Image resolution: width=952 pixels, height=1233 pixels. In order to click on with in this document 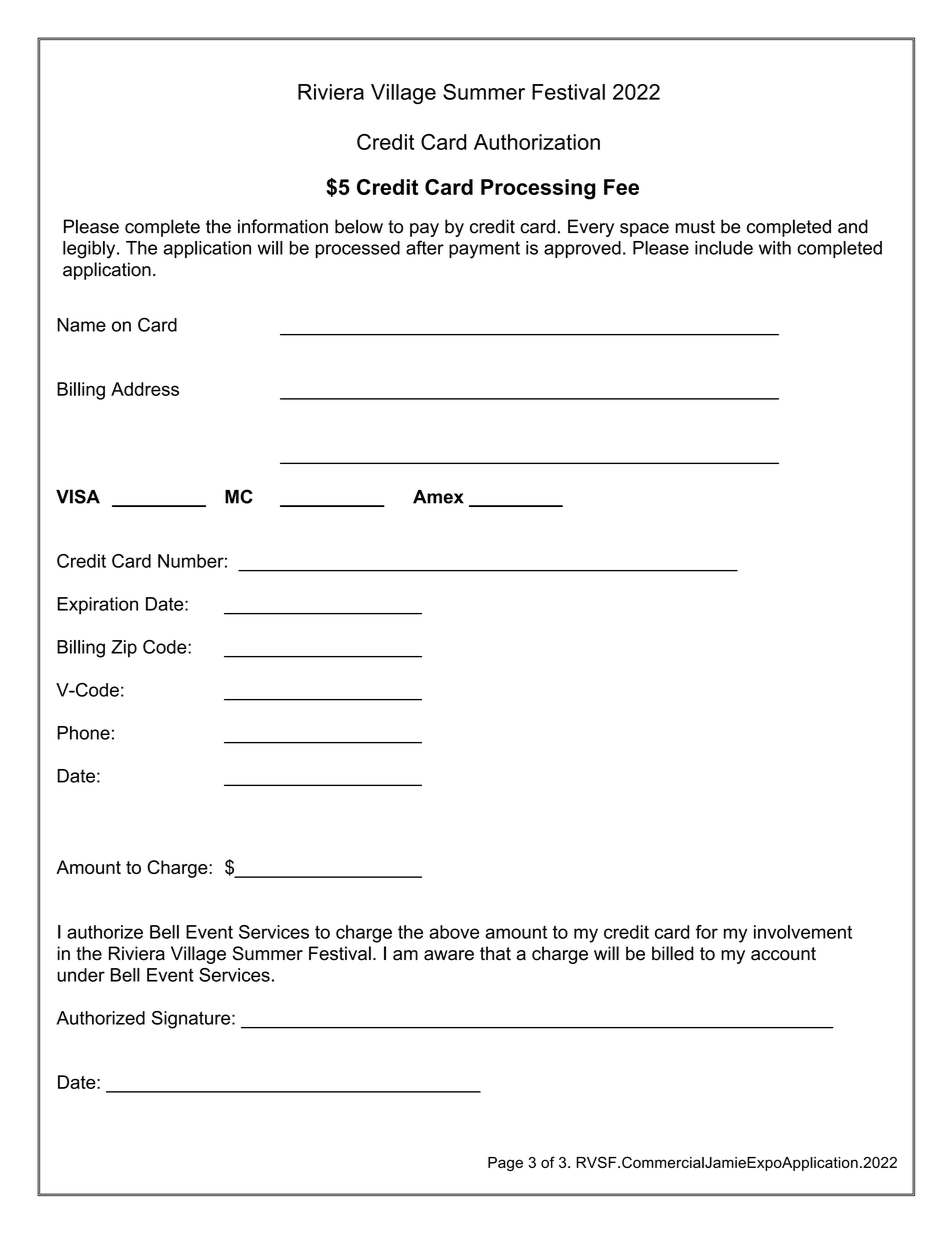, I will do `click(775, 248)`.
